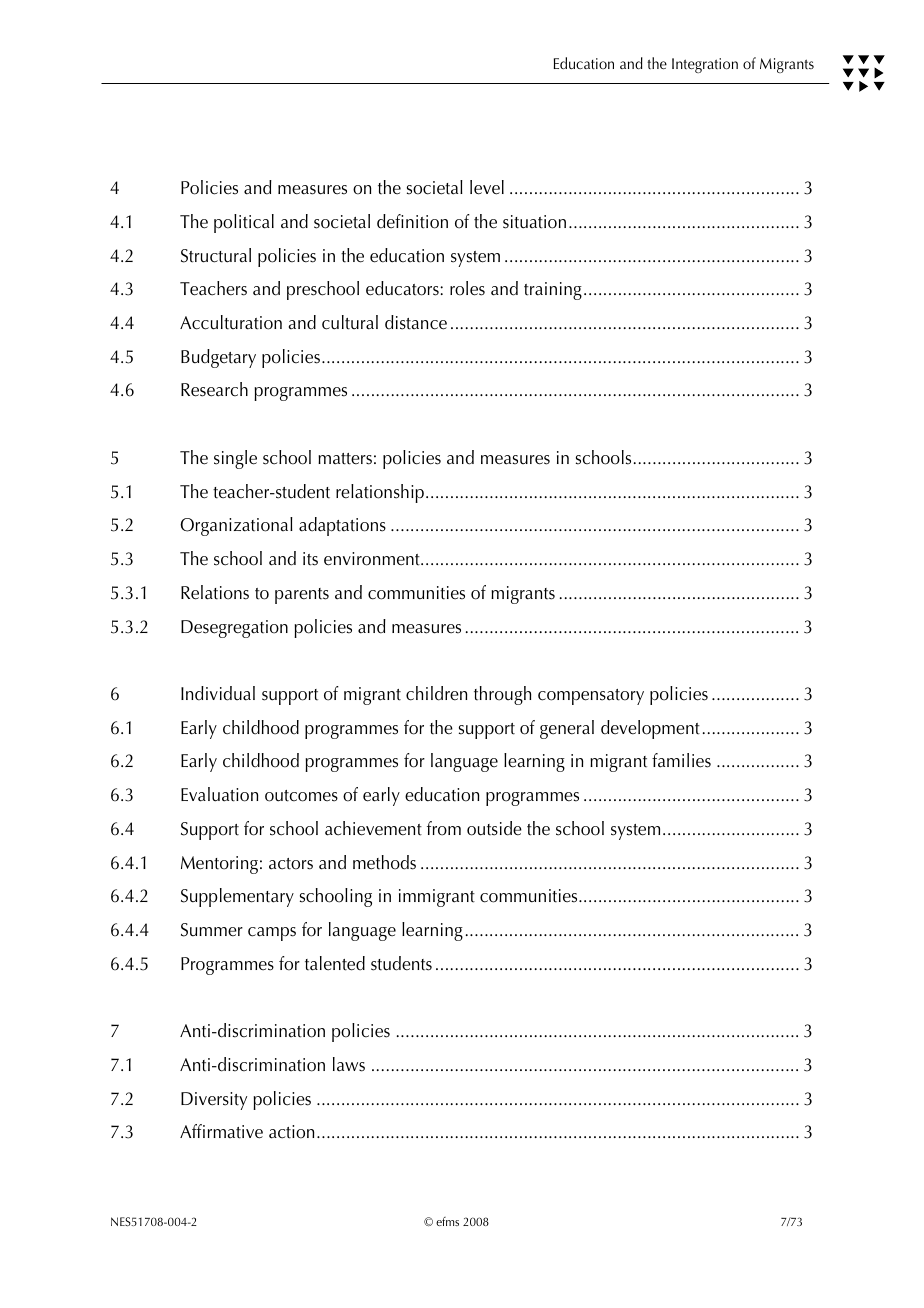 This page has height=1308, width=924. Describe the element at coordinates (467, 288) in the page. I see `roles` at that location.
